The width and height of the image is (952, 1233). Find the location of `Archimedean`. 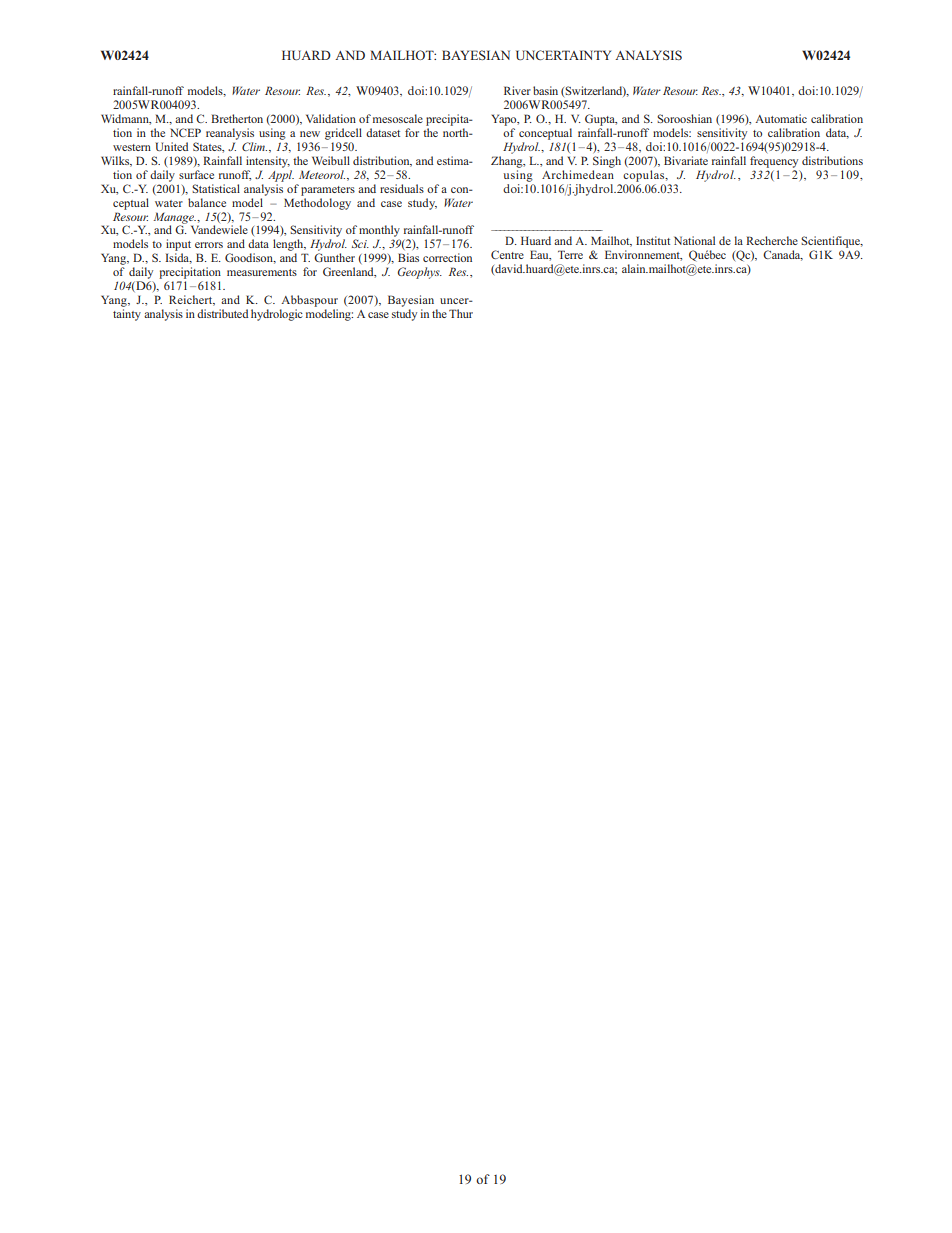

Archimedean is located at coordinates (578, 174).
